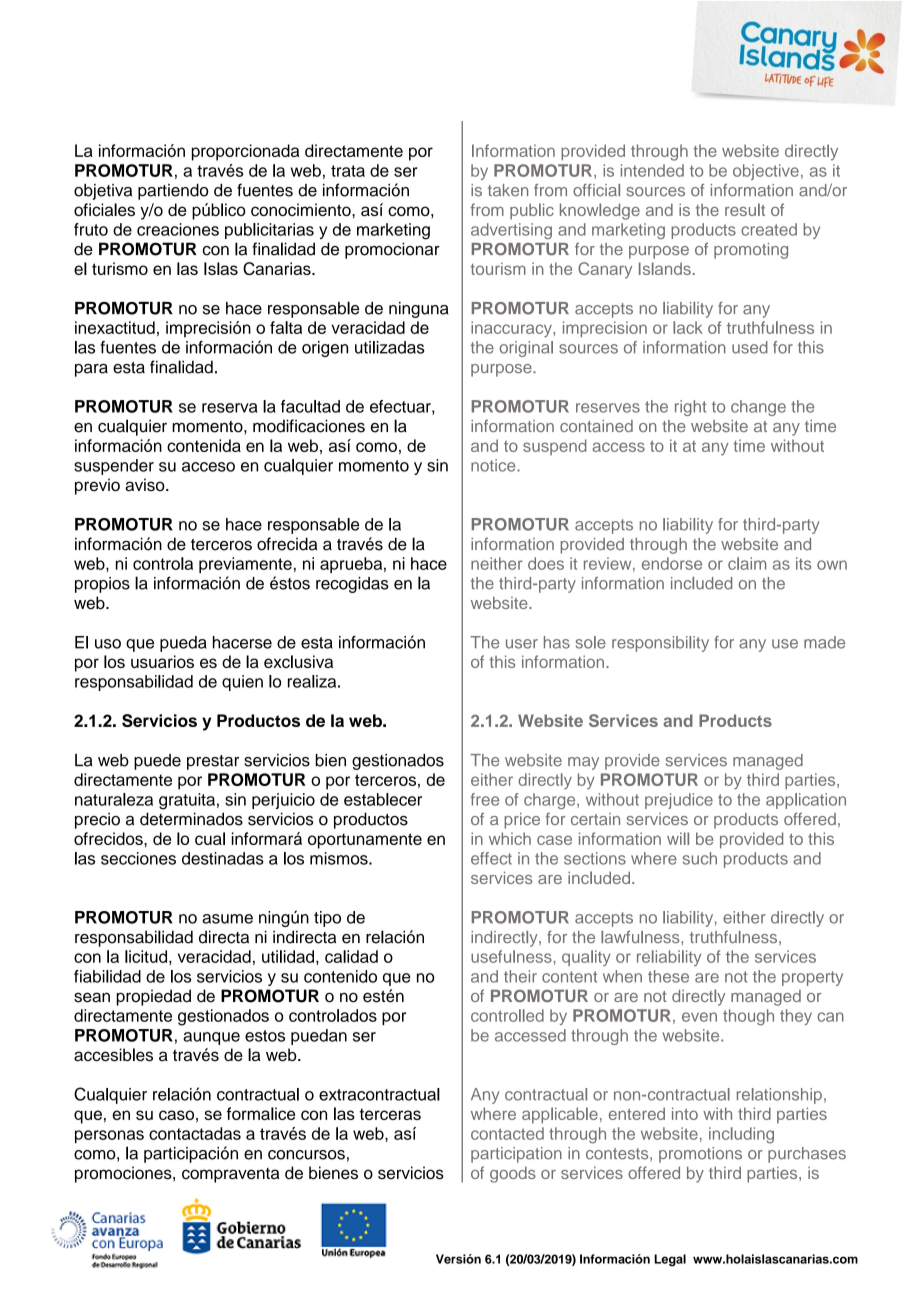 Image resolution: width=924 pixels, height=1308 pixels. Describe the element at coordinates (310, 406) in the screenshot. I see `facultad` at that location.
